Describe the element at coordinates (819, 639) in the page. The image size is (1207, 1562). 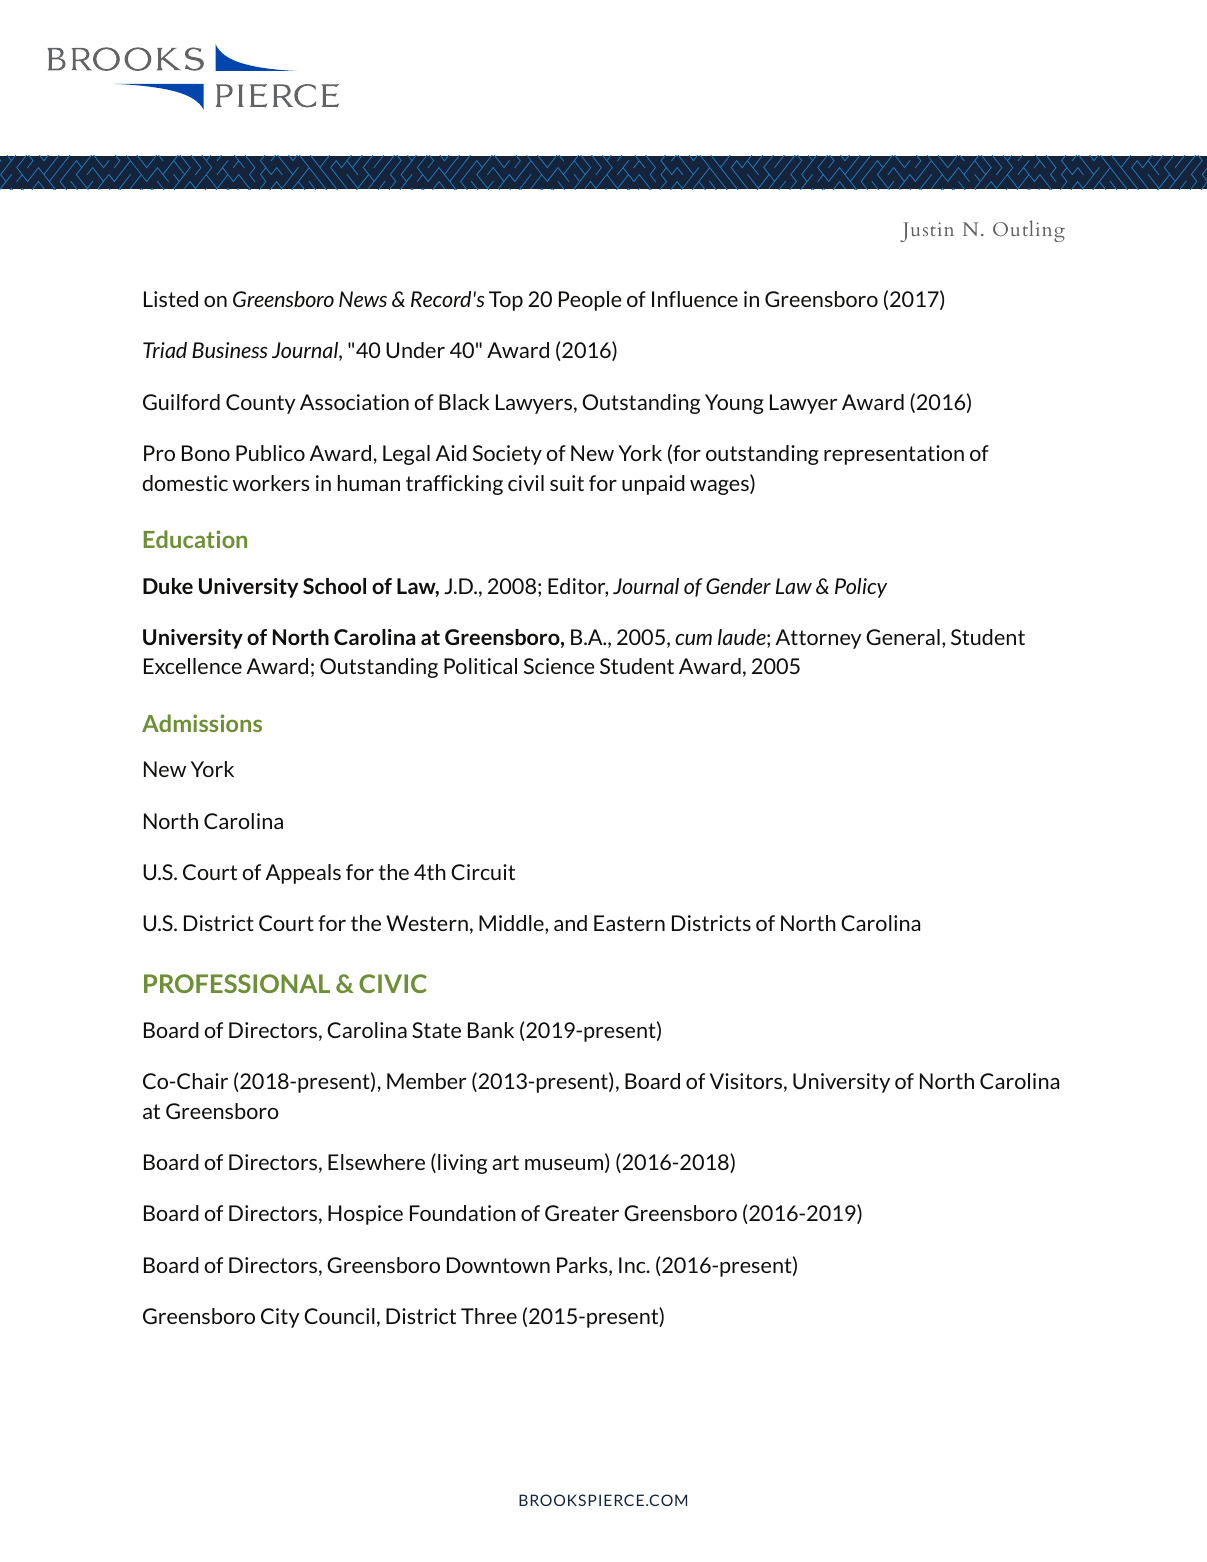
I see `Attorney` at that location.
